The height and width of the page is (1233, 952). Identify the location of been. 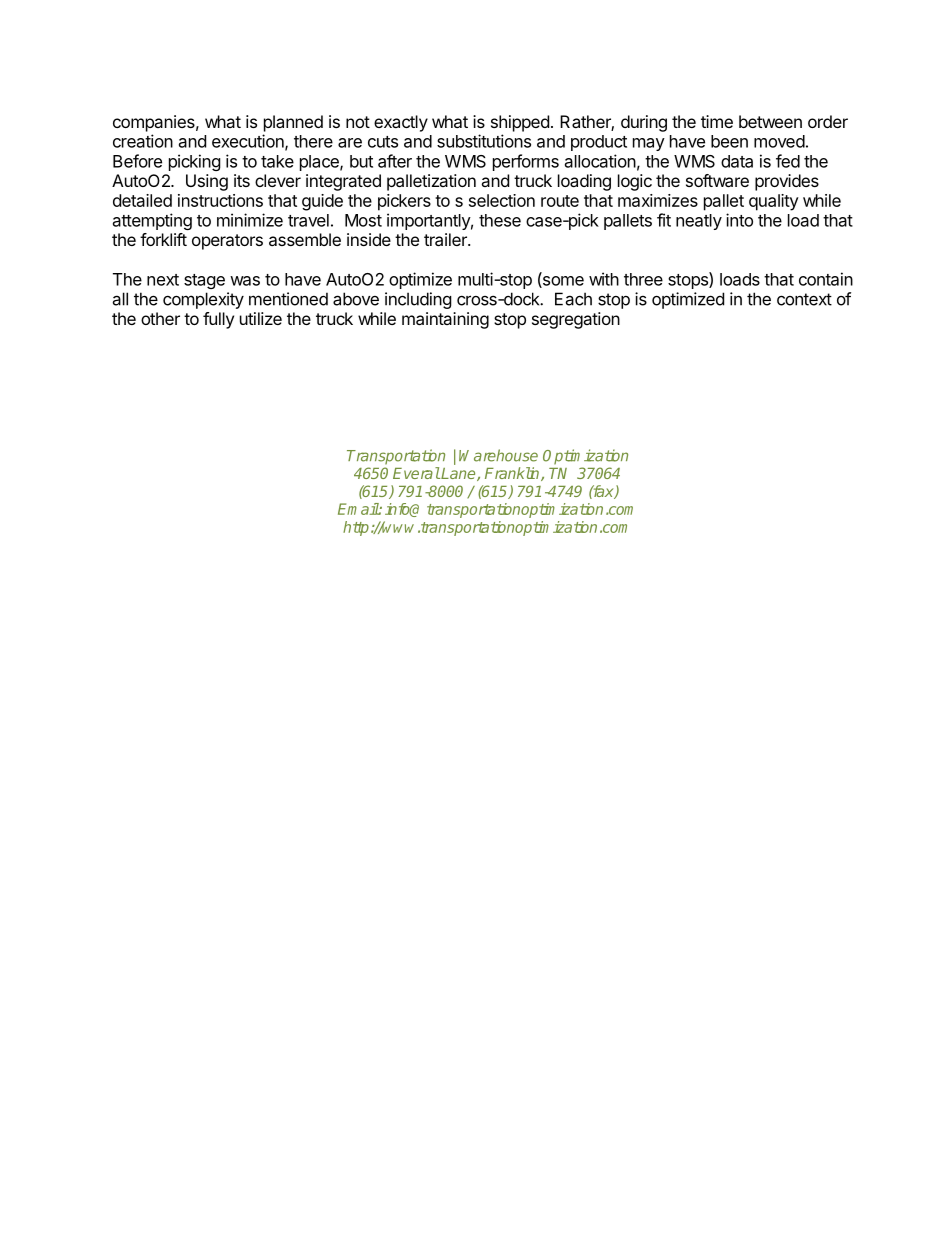
(729, 141).
